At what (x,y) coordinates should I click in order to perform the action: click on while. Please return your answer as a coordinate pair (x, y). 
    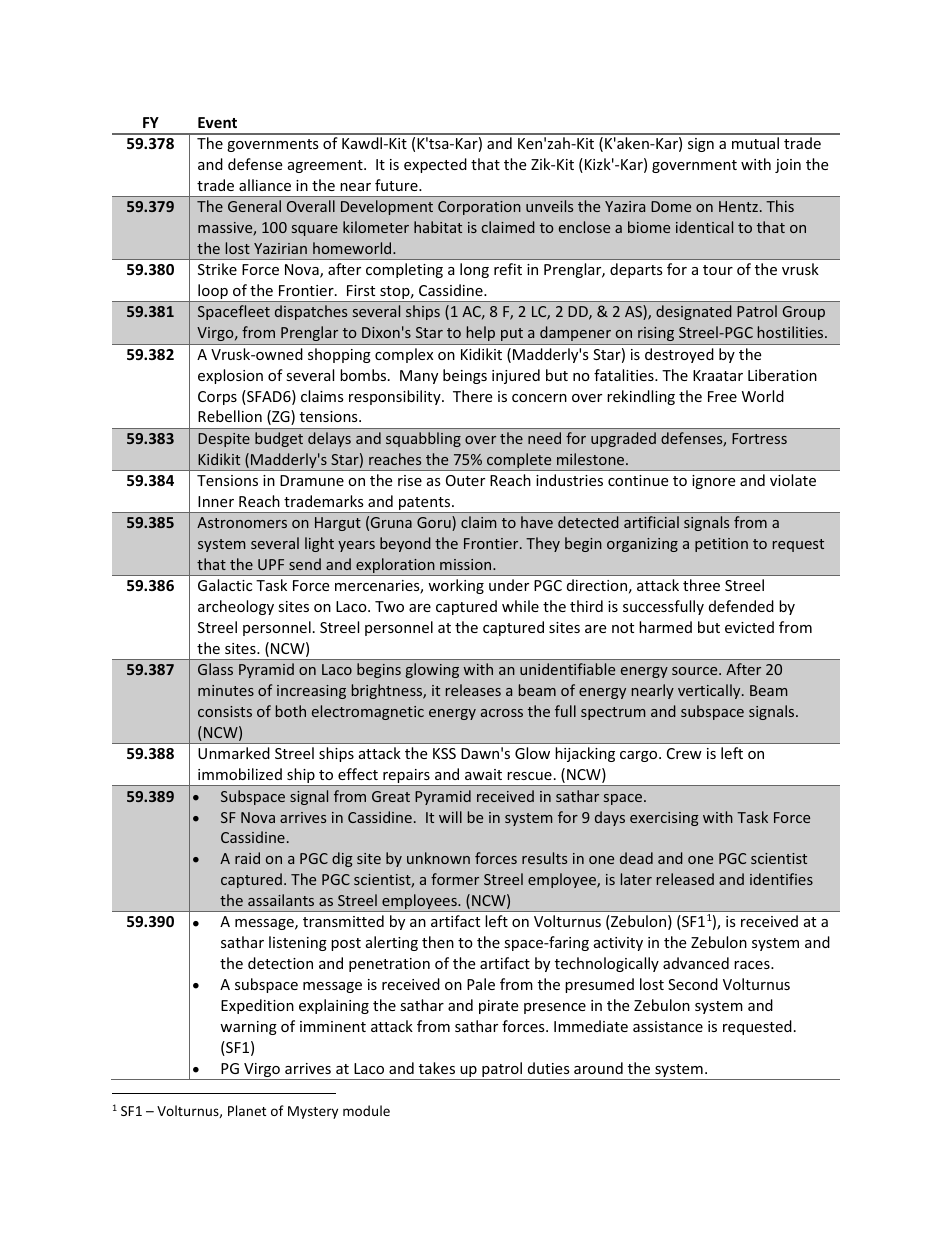
    Looking at the image, I should click on (520, 606).
